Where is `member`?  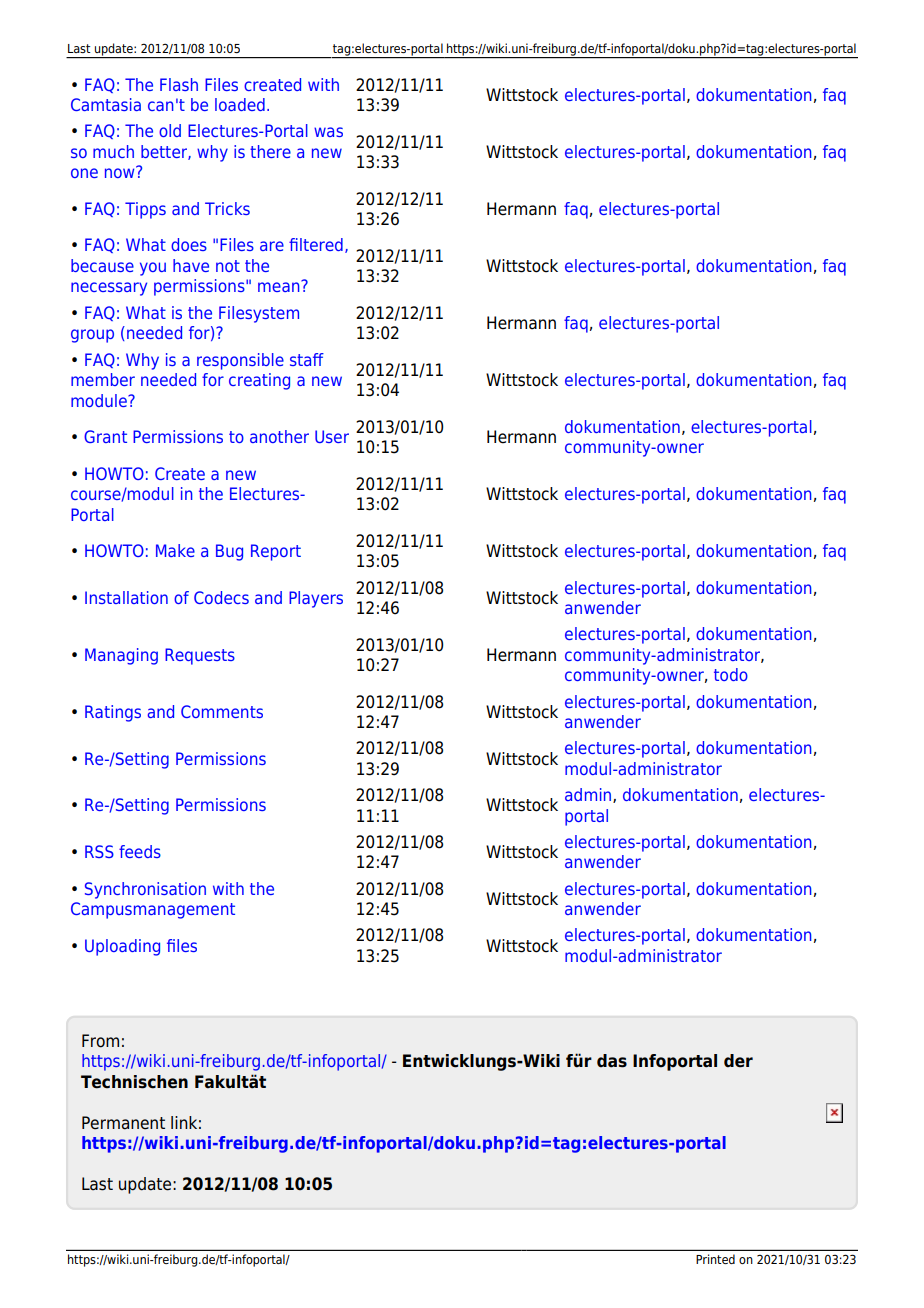 member is located at coordinates (103, 379).
